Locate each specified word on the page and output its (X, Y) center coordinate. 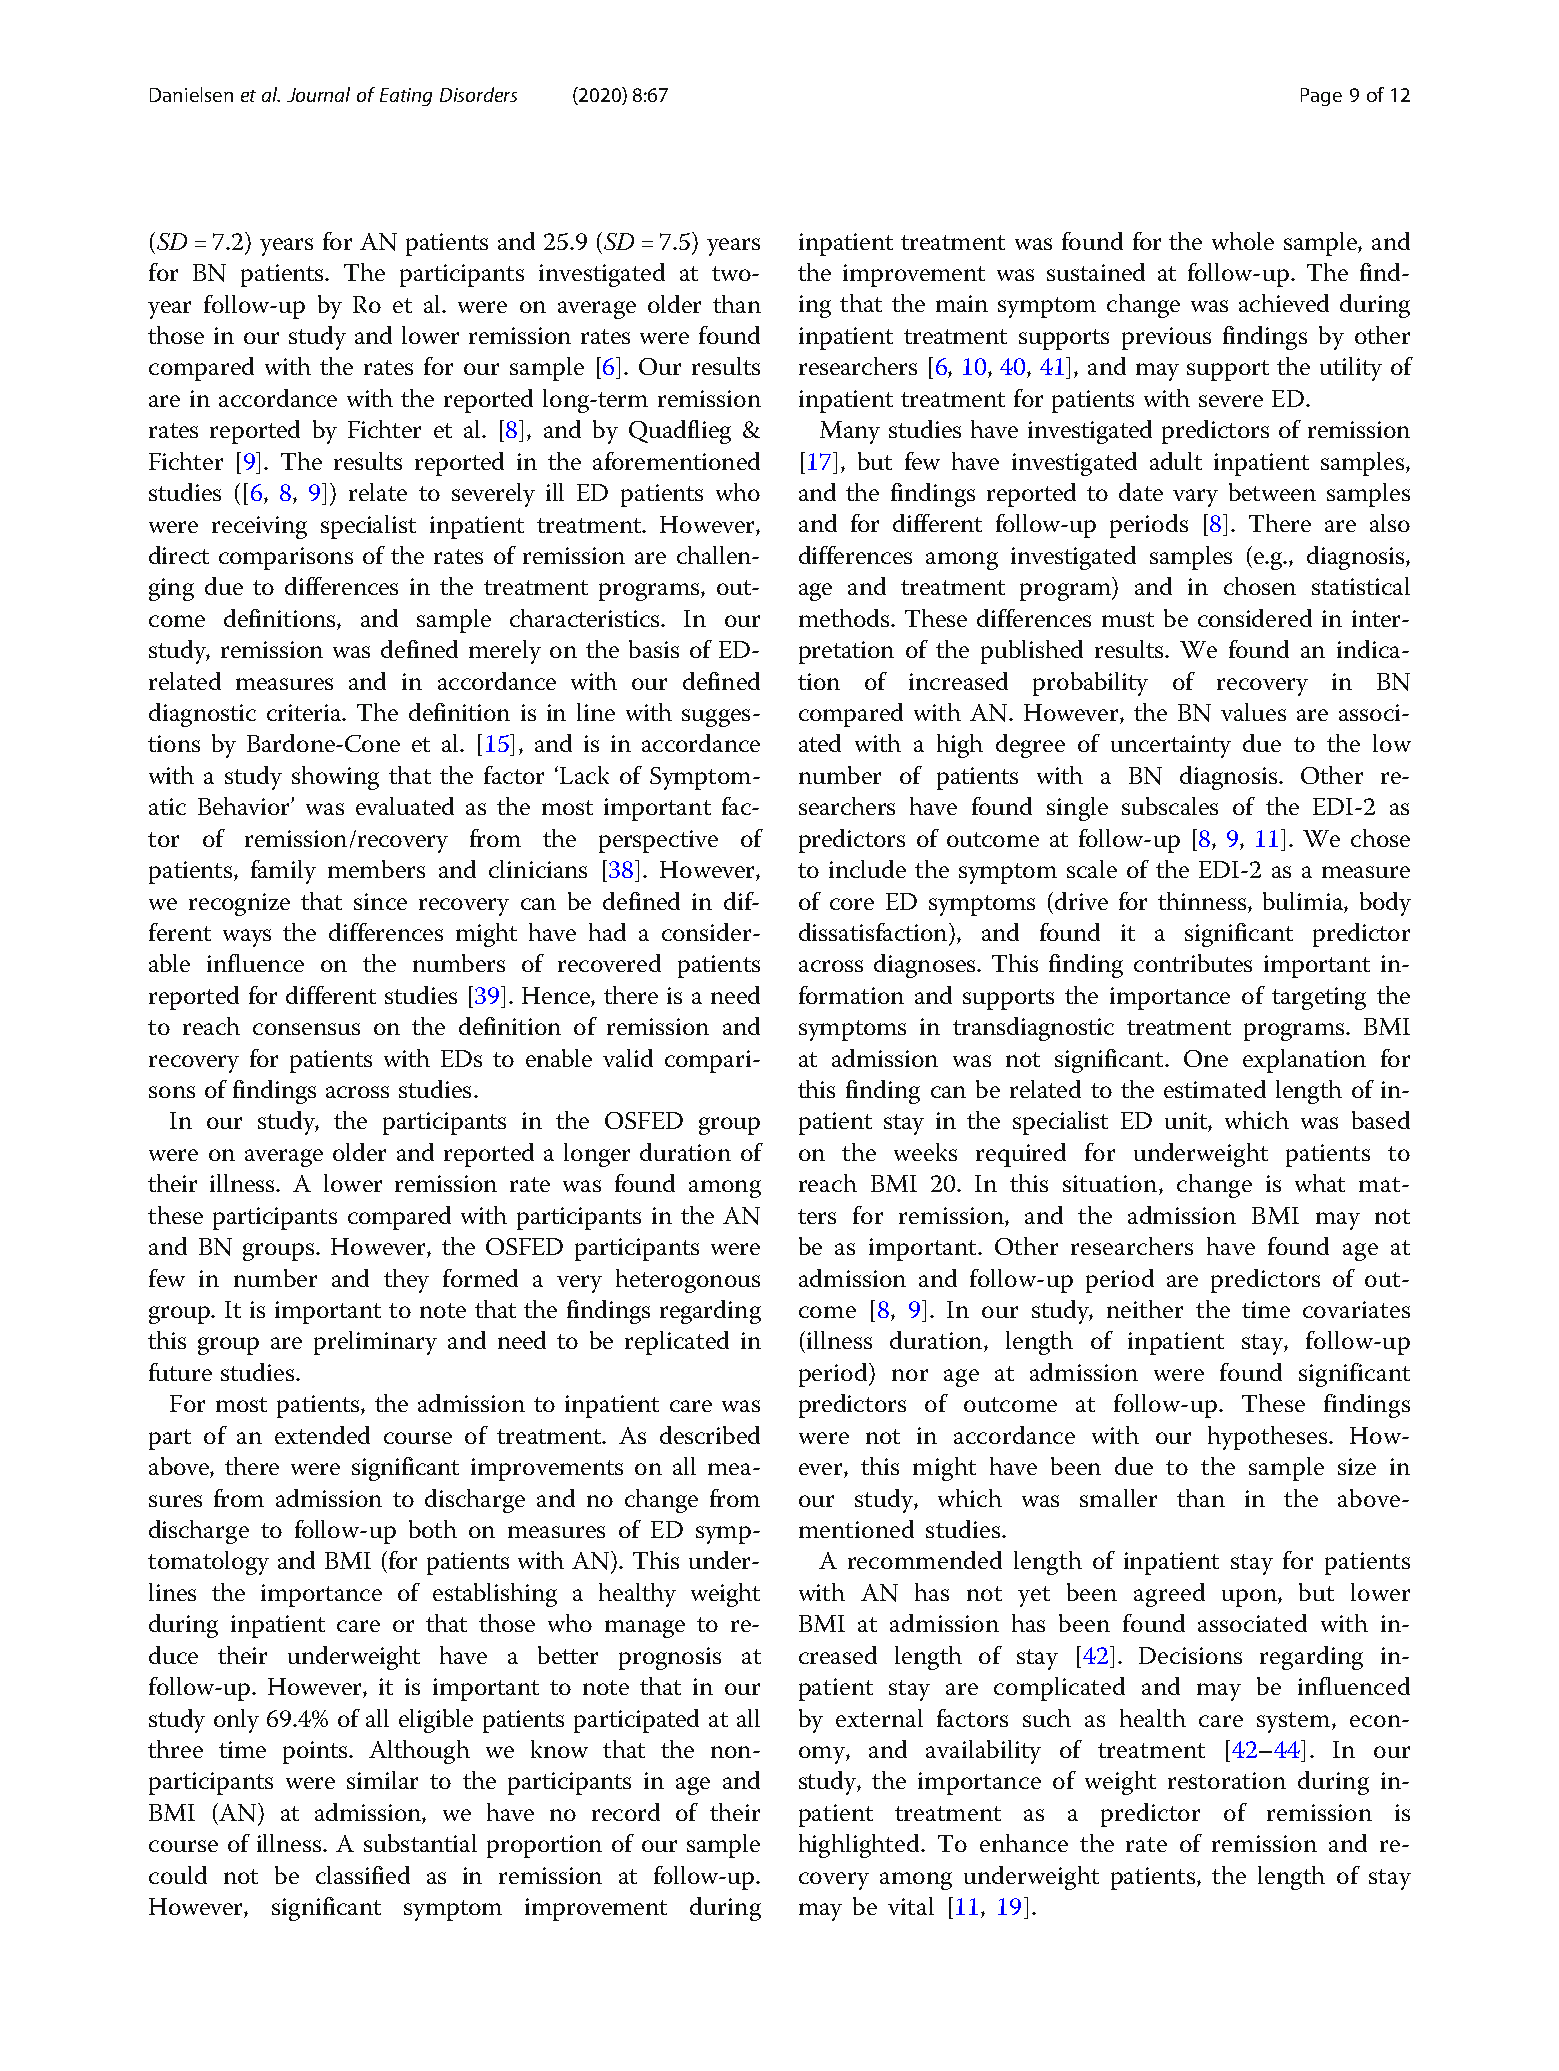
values (1253, 712)
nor (910, 1375)
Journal (318, 94)
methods (845, 618)
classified (363, 1875)
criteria (305, 712)
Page (1321, 97)
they (406, 1281)
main (962, 303)
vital (911, 1906)
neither (1145, 1309)
